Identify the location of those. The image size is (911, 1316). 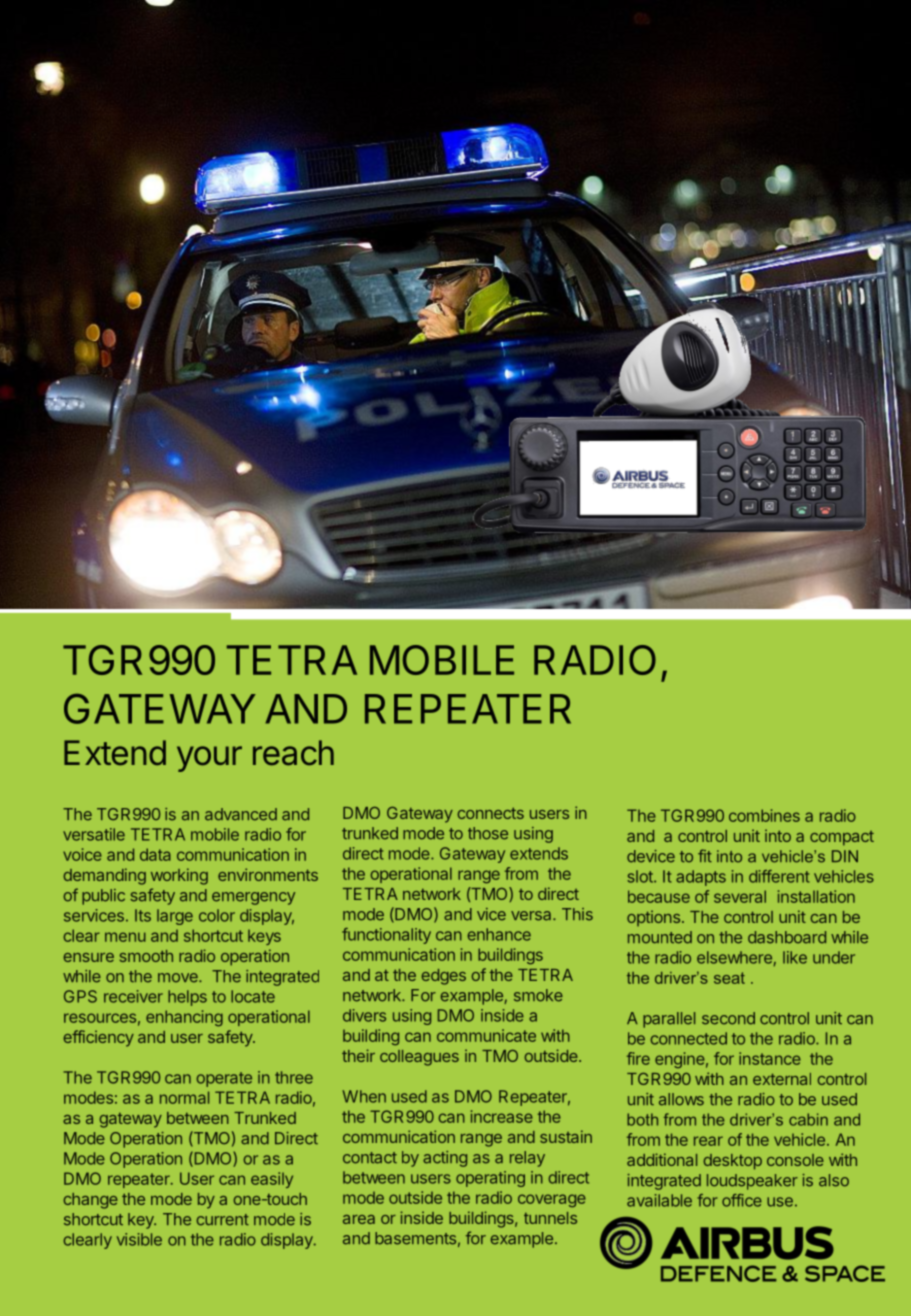
(488, 833).
